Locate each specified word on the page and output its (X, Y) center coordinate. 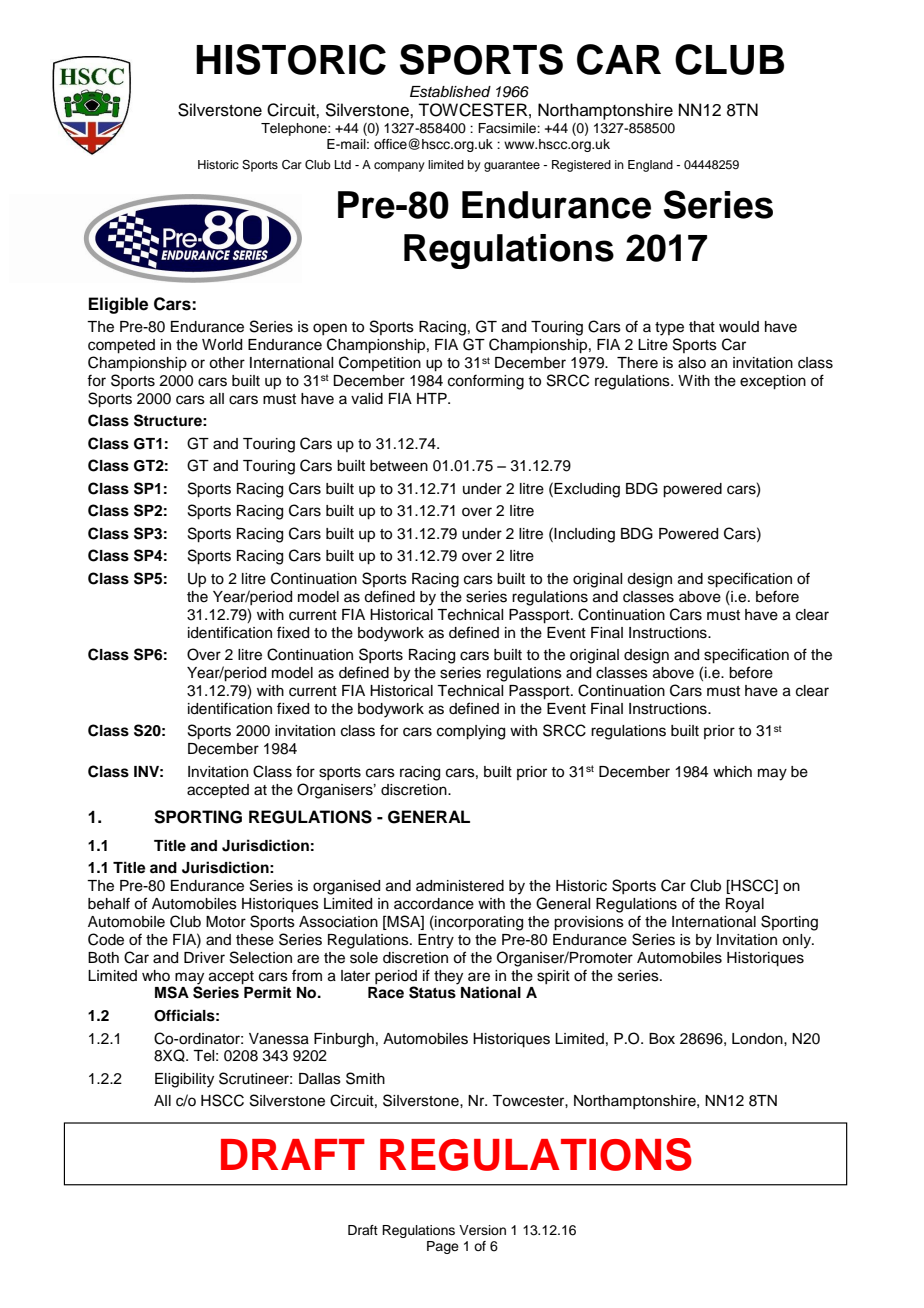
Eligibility (184, 1080)
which (732, 772)
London (758, 1039)
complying (471, 732)
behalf (109, 903)
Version (482, 1230)
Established (450, 92)
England (650, 166)
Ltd (343, 164)
